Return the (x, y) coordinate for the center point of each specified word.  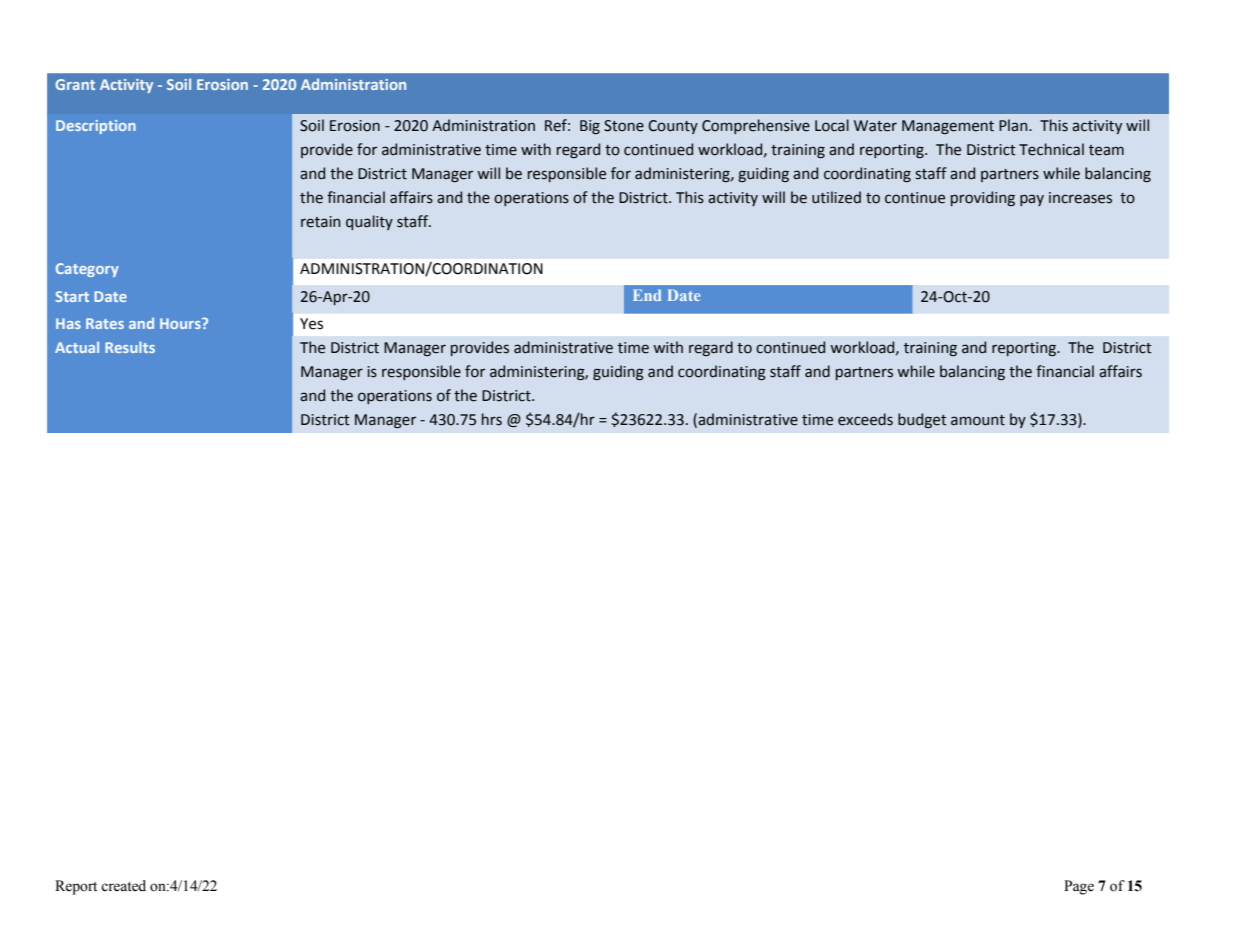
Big (590, 127)
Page (1079, 887)
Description (96, 127)
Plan (1014, 125)
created (123, 886)
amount (978, 420)
